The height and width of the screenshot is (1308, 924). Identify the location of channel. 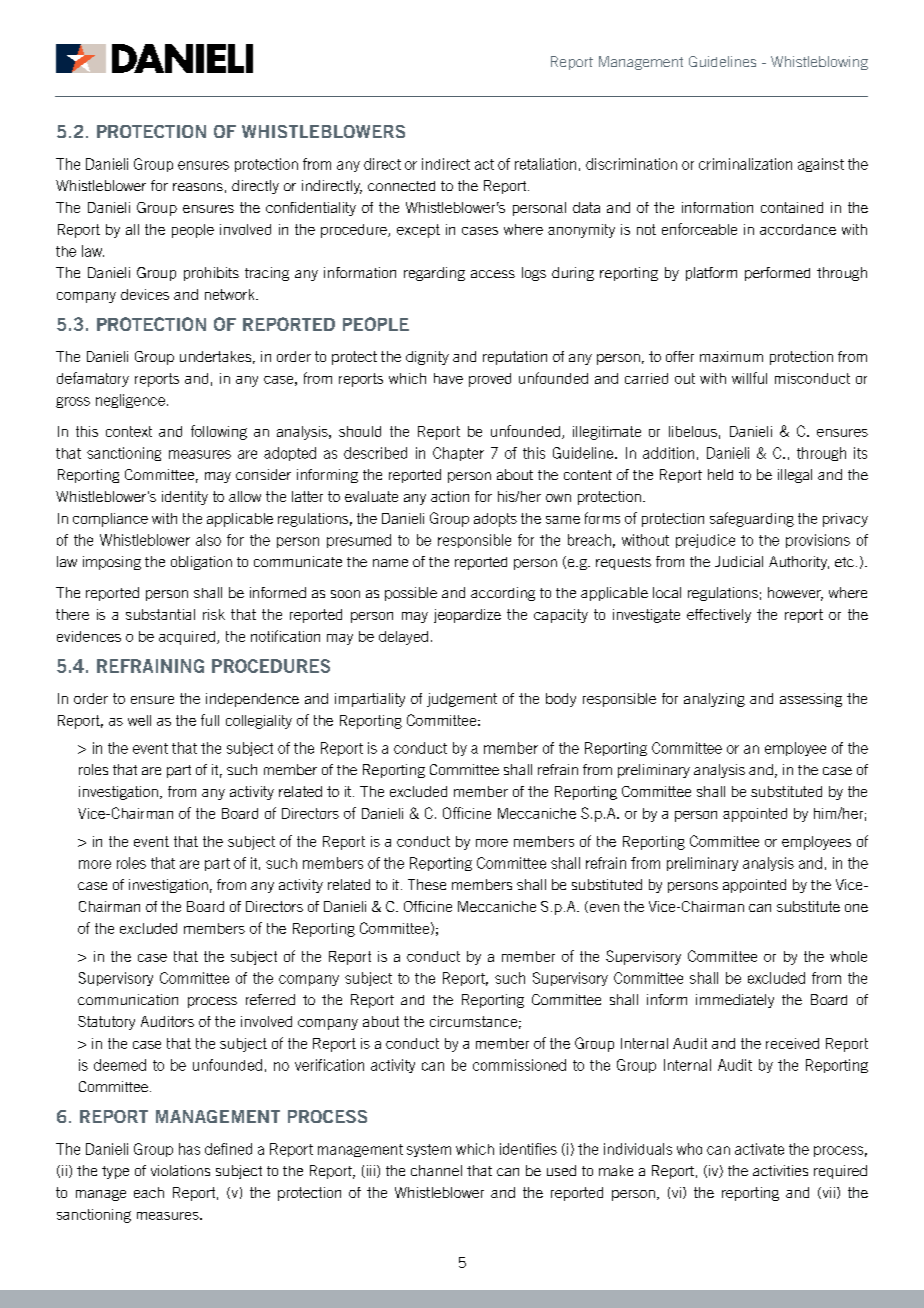
(436, 1170).
